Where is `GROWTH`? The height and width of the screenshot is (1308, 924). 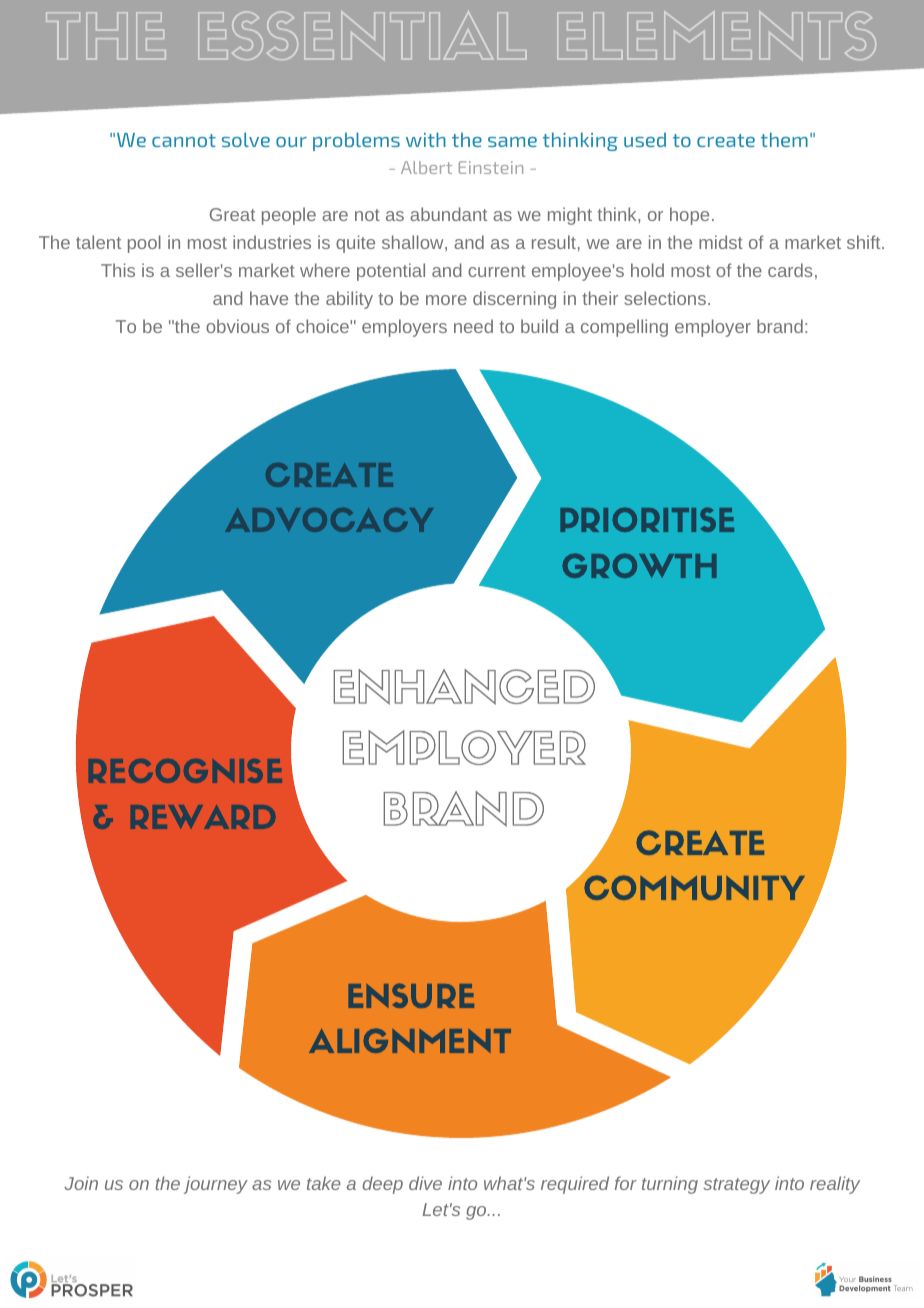
GROWTH is located at coordinates (639, 565).
